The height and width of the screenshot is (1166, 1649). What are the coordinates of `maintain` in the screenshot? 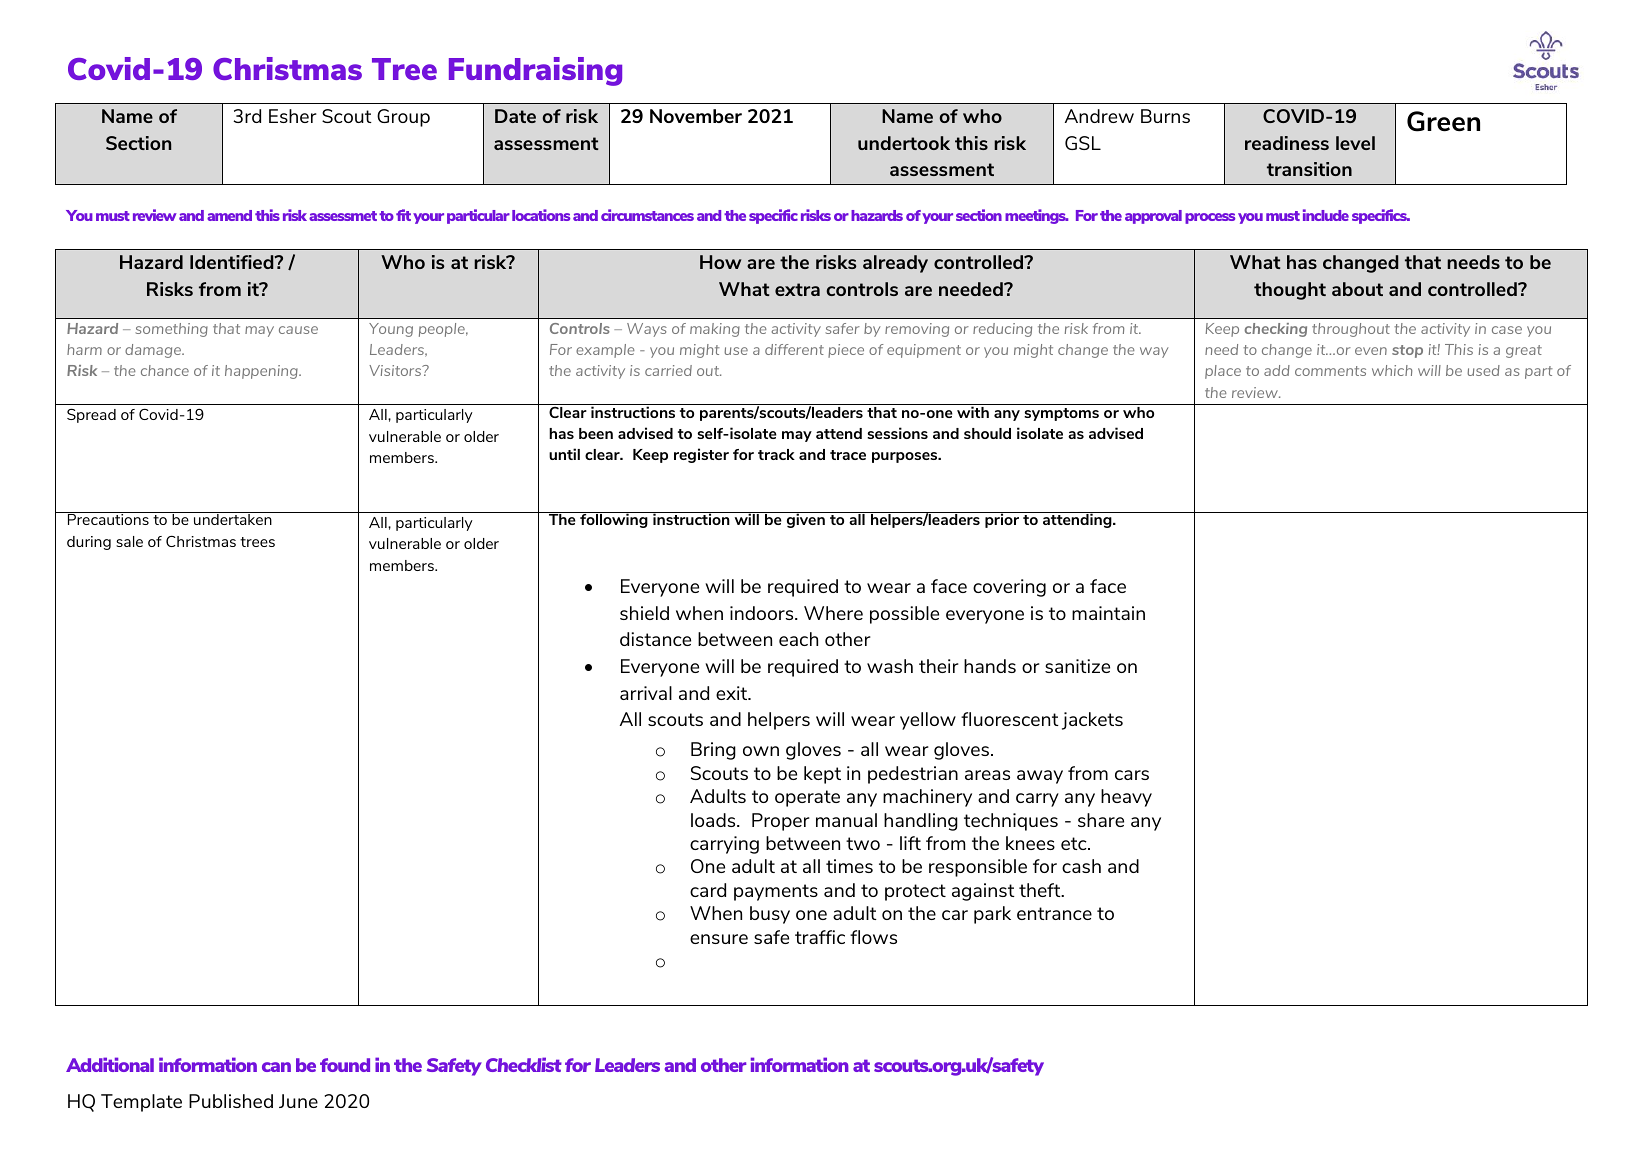 It's located at (1108, 613).
